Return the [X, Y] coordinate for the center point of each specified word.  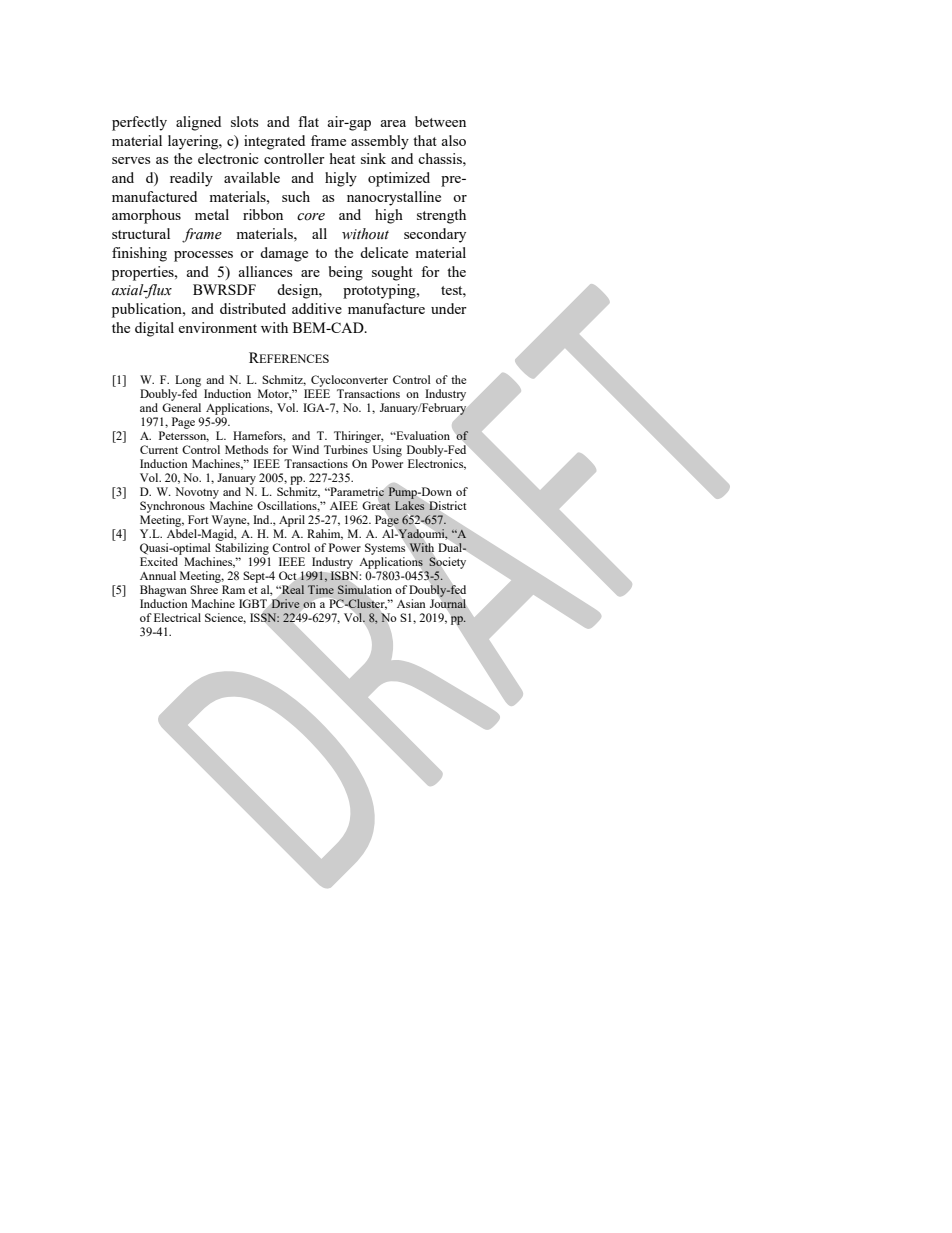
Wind [305, 449]
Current [159, 449]
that [425, 140]
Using [387, 451]
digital [154, 329]
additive [317, 308]
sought [392, 273]
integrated [274, 142]
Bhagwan [163, 591]
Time [321, 589]
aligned [198, 123]
